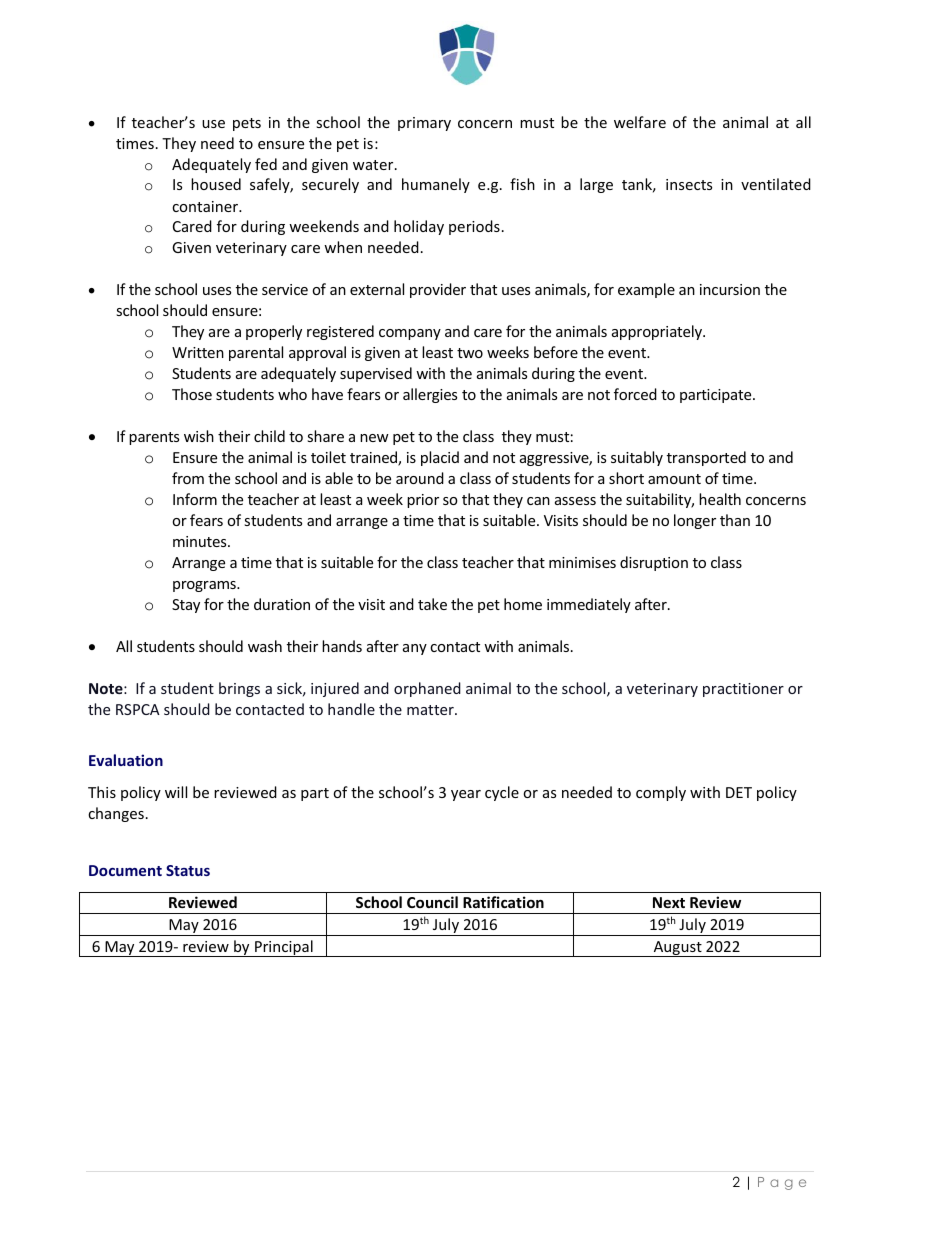  I want to click on Status, so click(188, 870).
